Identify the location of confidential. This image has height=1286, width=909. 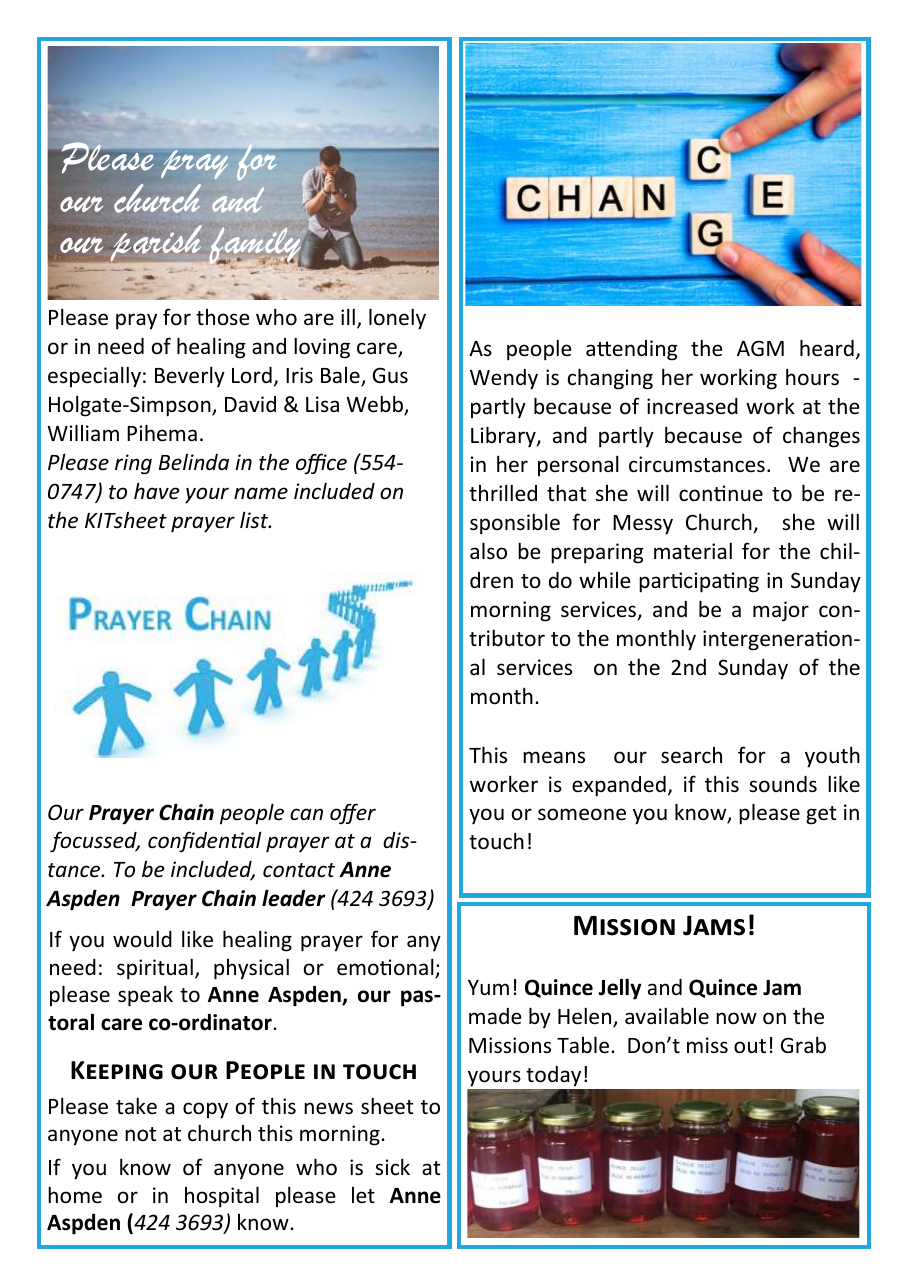
(205, 842).
